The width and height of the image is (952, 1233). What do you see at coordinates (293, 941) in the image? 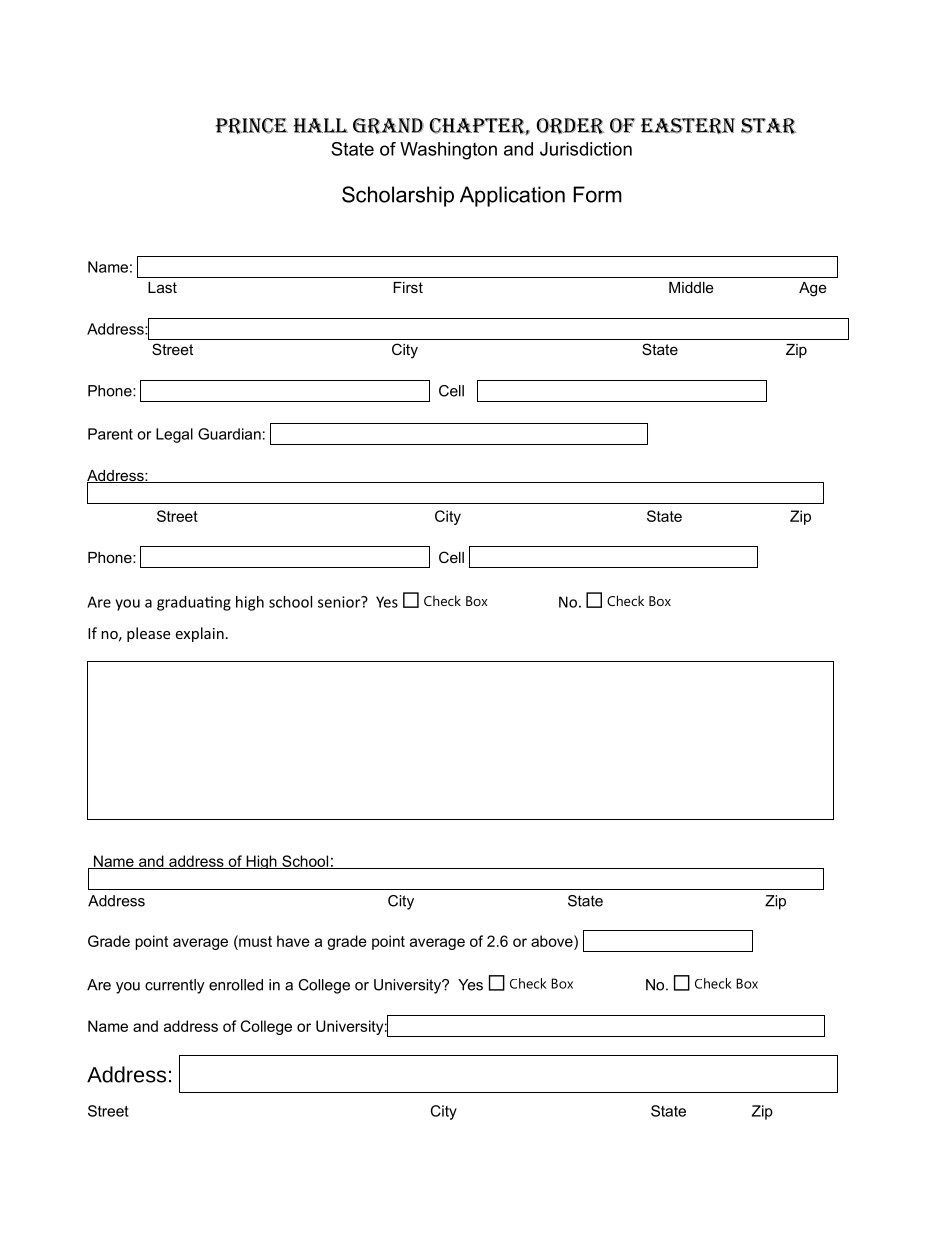
I see `have` at bounding box center [293, 941].
